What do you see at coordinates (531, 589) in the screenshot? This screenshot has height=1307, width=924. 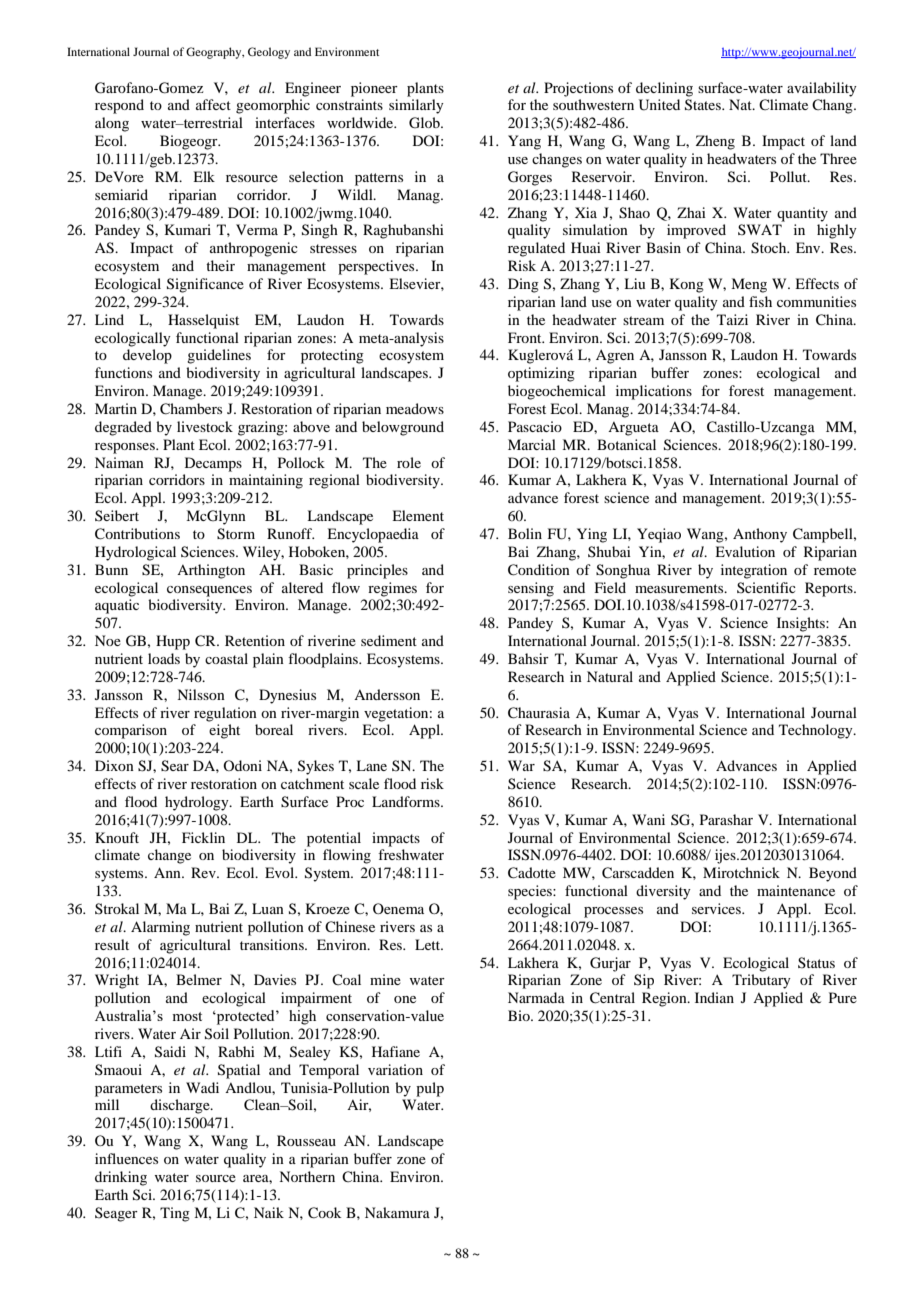 I see `sensing` at bounding box center [531, 589].
